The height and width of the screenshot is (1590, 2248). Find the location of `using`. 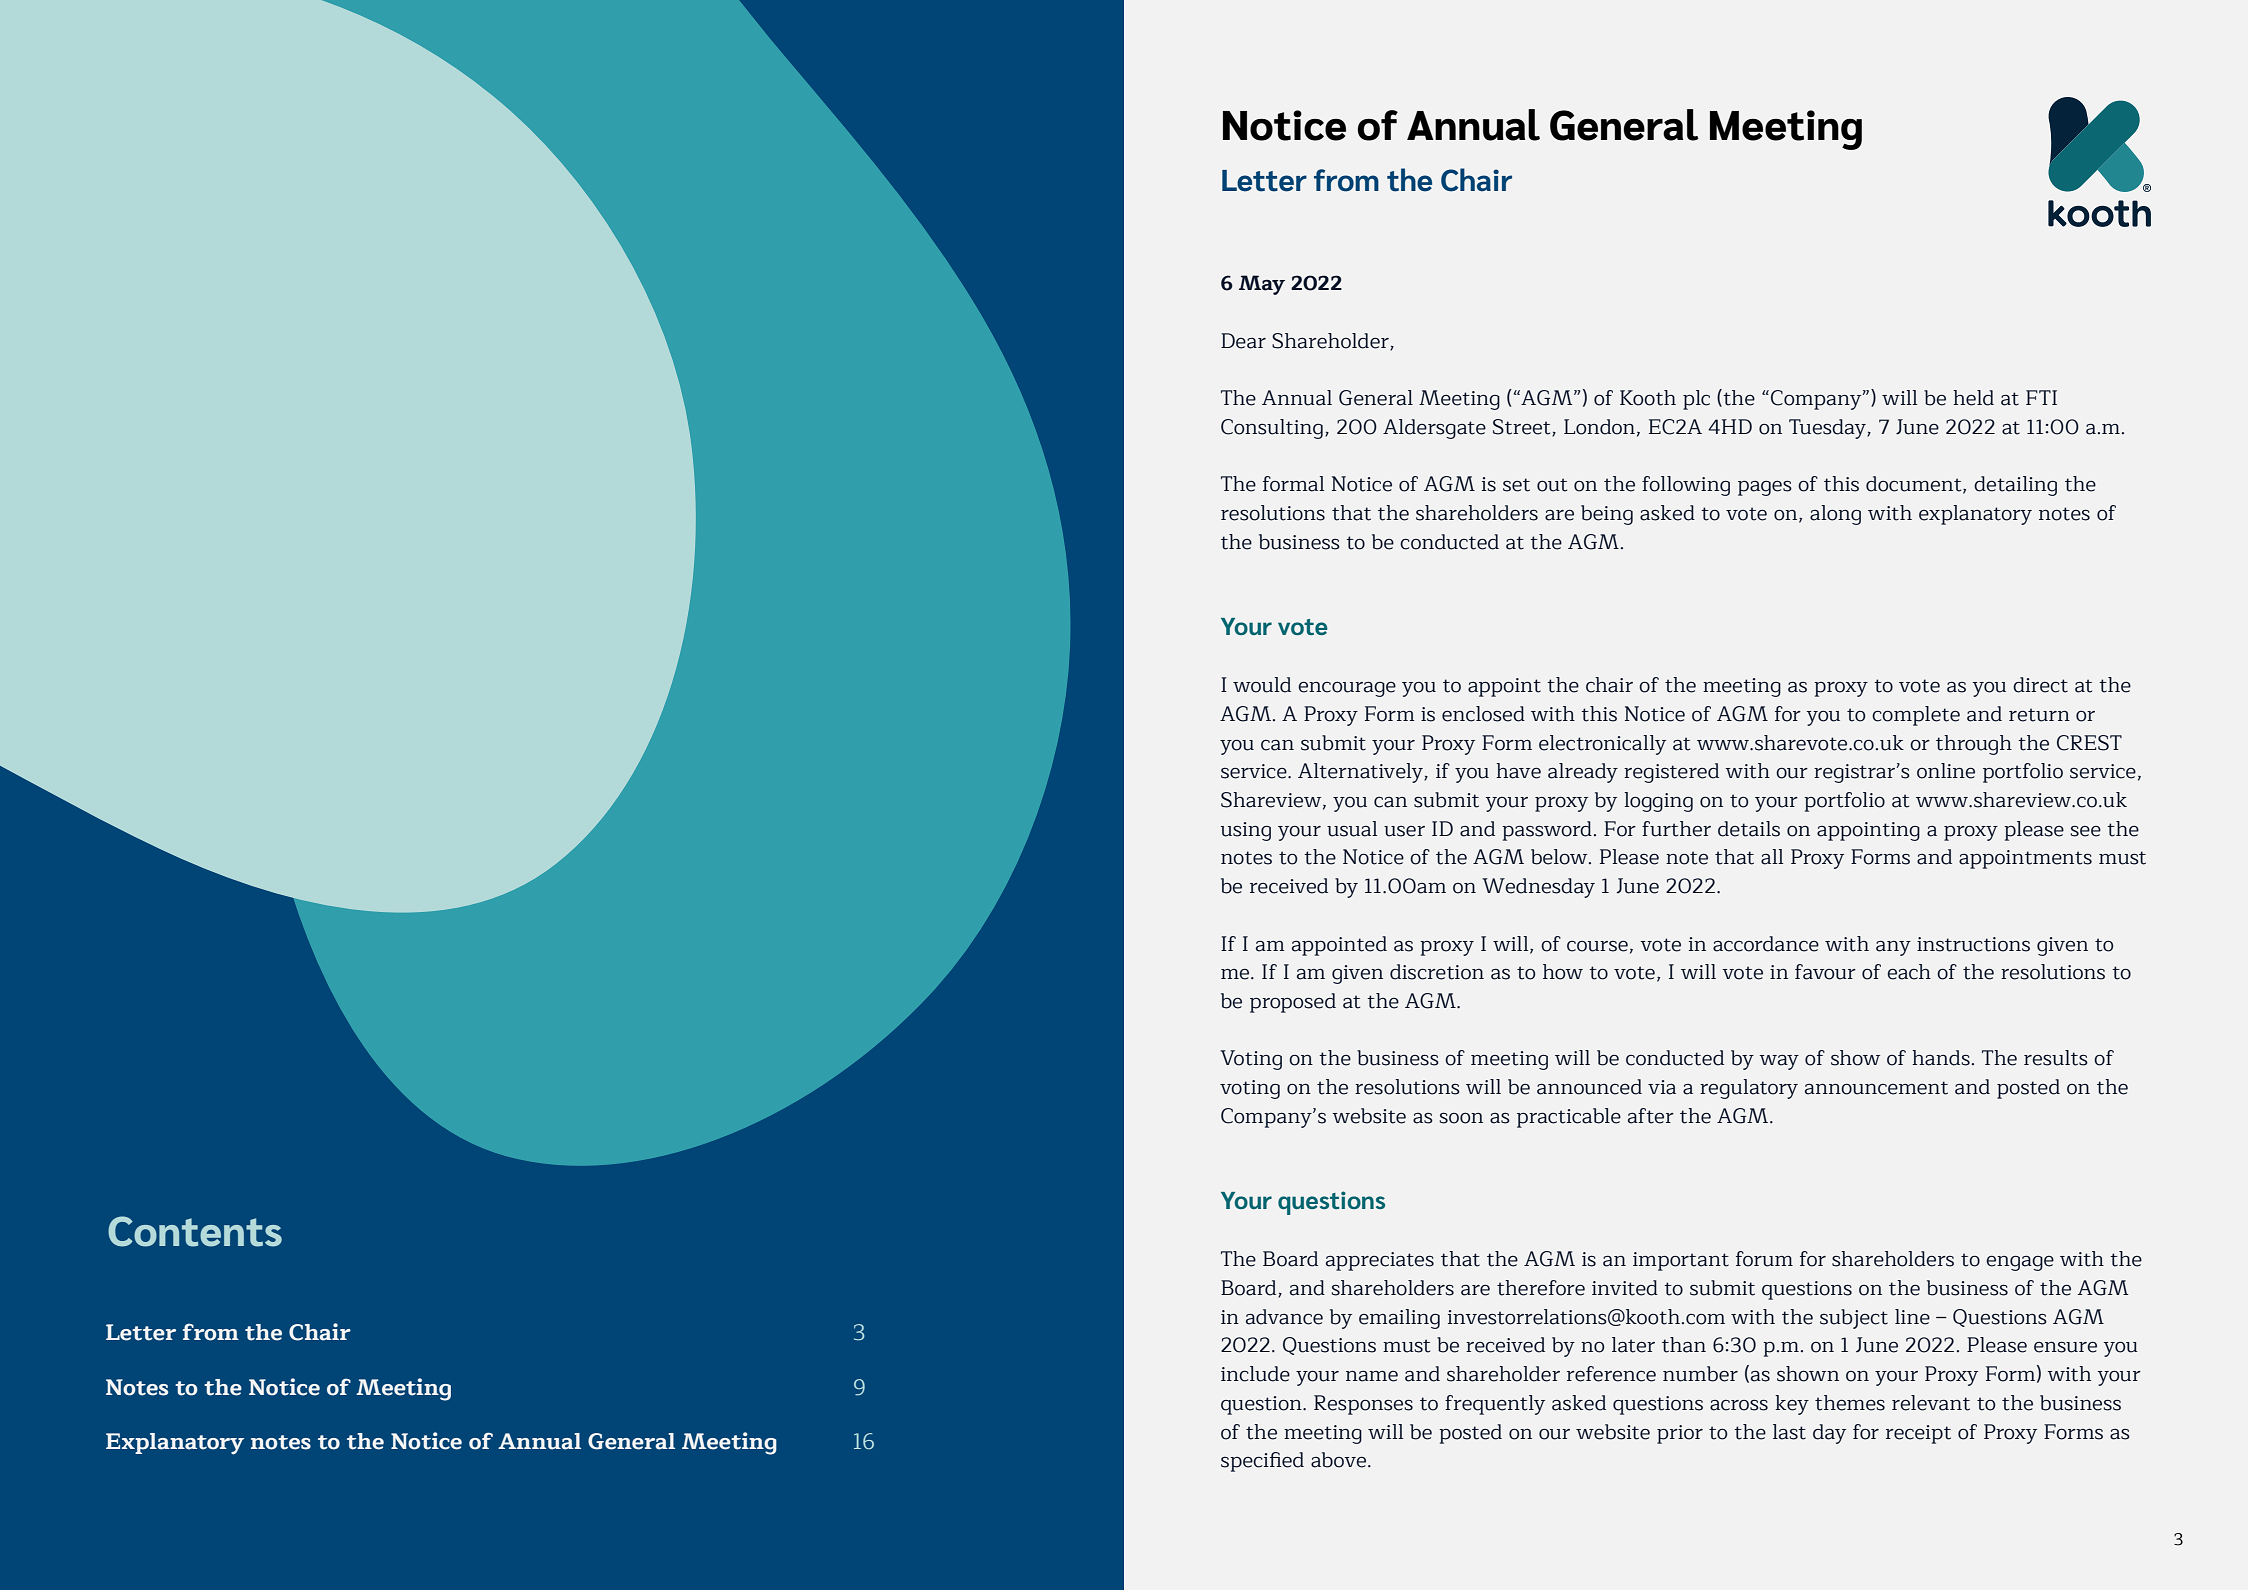

using is located at coordinates (1246, 831).
